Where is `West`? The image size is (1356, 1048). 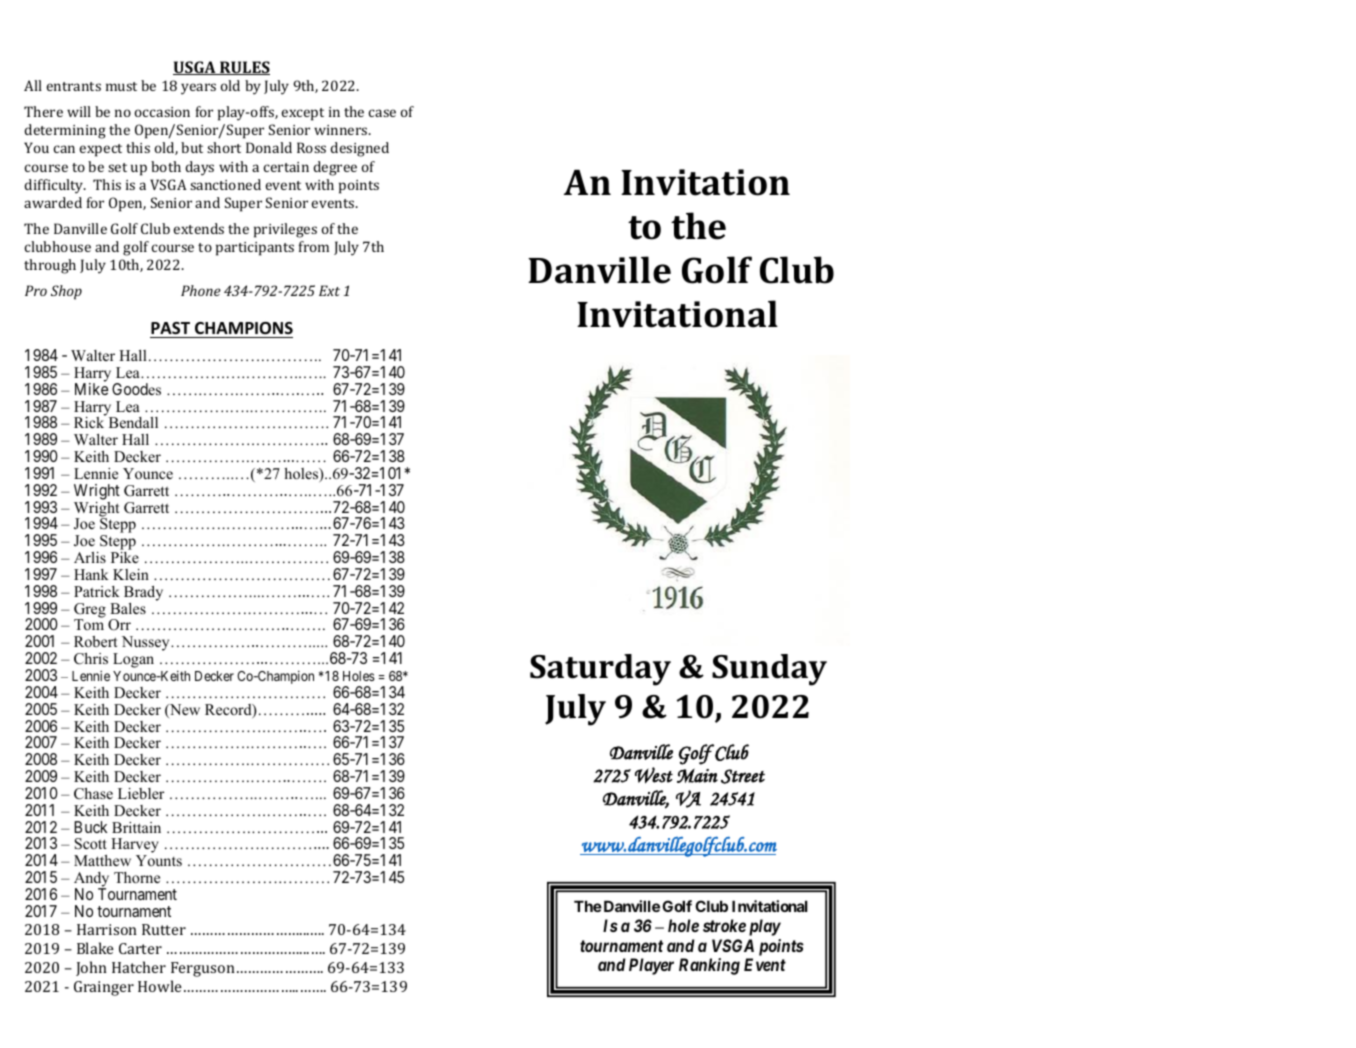 West is located at coordinates (654, 775).
